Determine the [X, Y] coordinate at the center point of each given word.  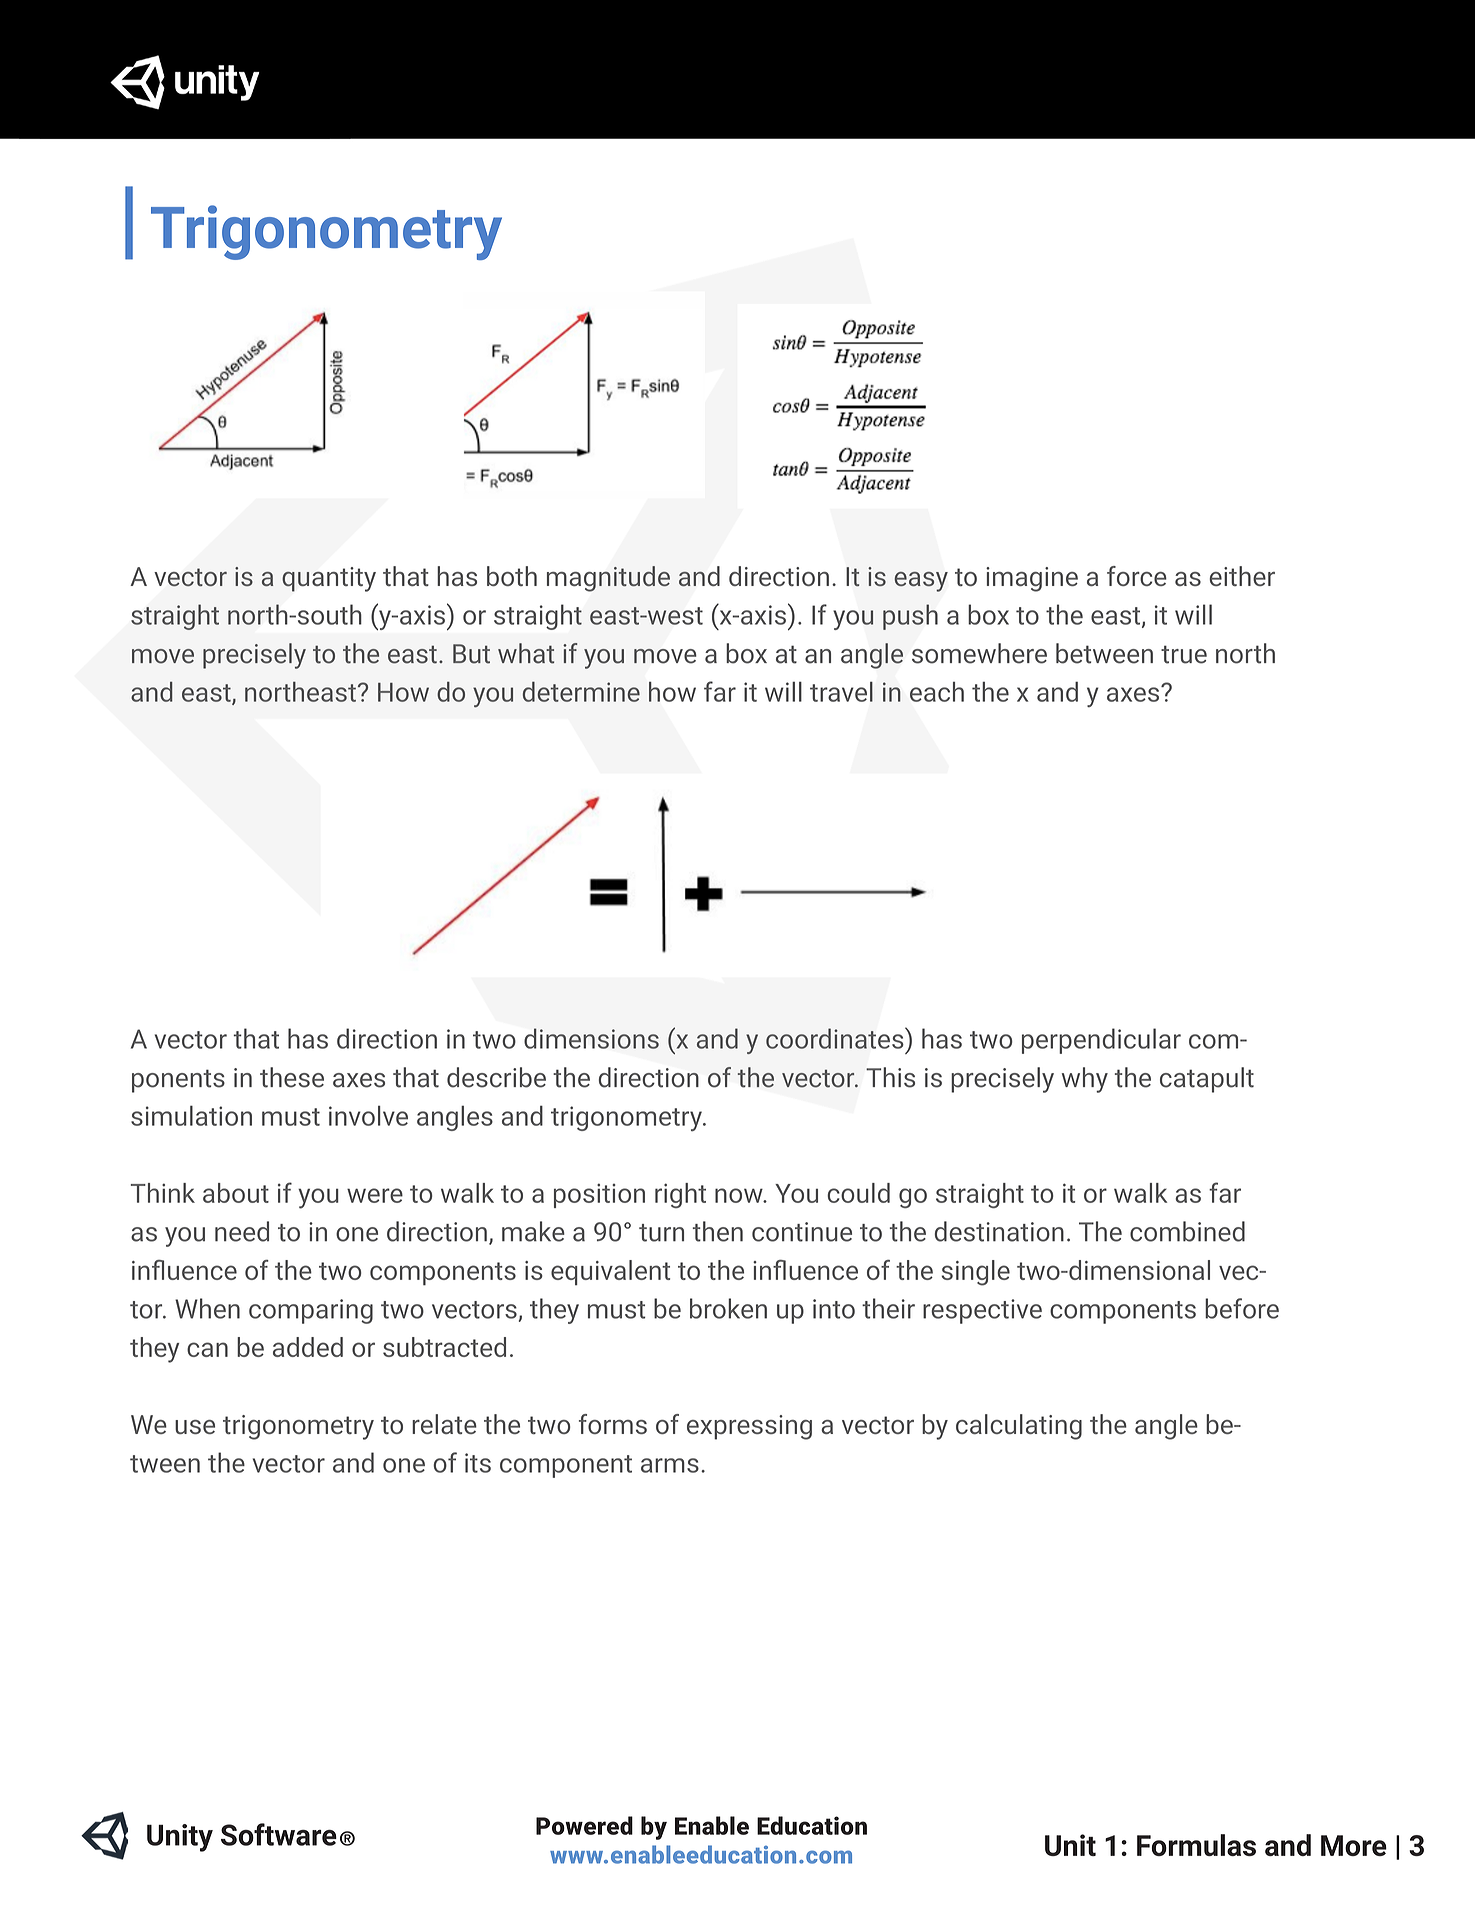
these [292, 1077]
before [1242, 1308]
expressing [749, 1427]
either [1242, 576]
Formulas [1196, 1845]
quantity [329, 579]
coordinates [836, 1038]
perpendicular [1101, 1041]
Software [279, 1834]
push [910, 617]
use [195, 1427]
